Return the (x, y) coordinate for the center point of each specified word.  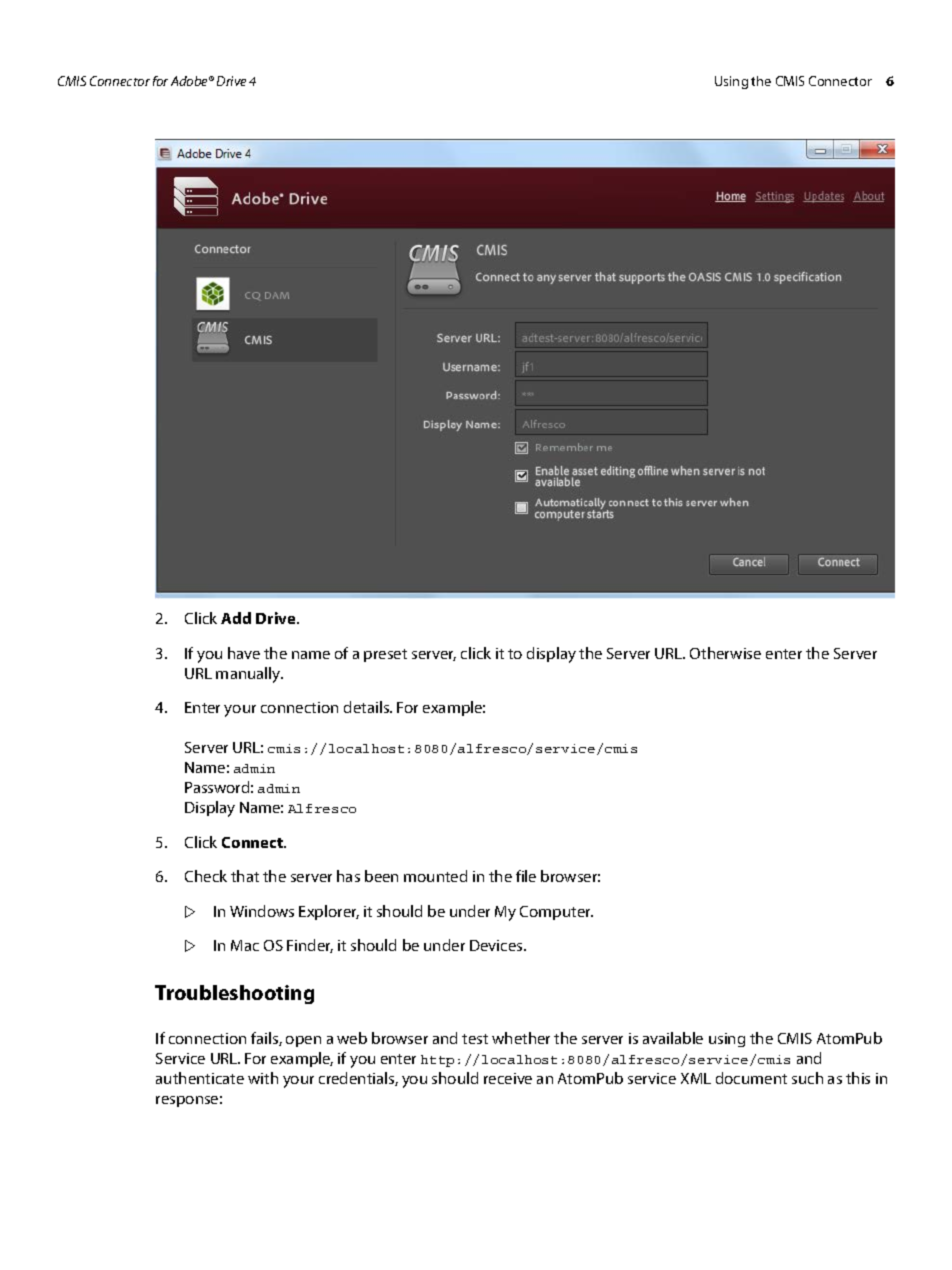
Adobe (191, 81)
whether (521, 1038)
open (303, 1041)
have (244, 653)
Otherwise (725, 653)
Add (236, 618)
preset (385, 655)
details (368, 707)
